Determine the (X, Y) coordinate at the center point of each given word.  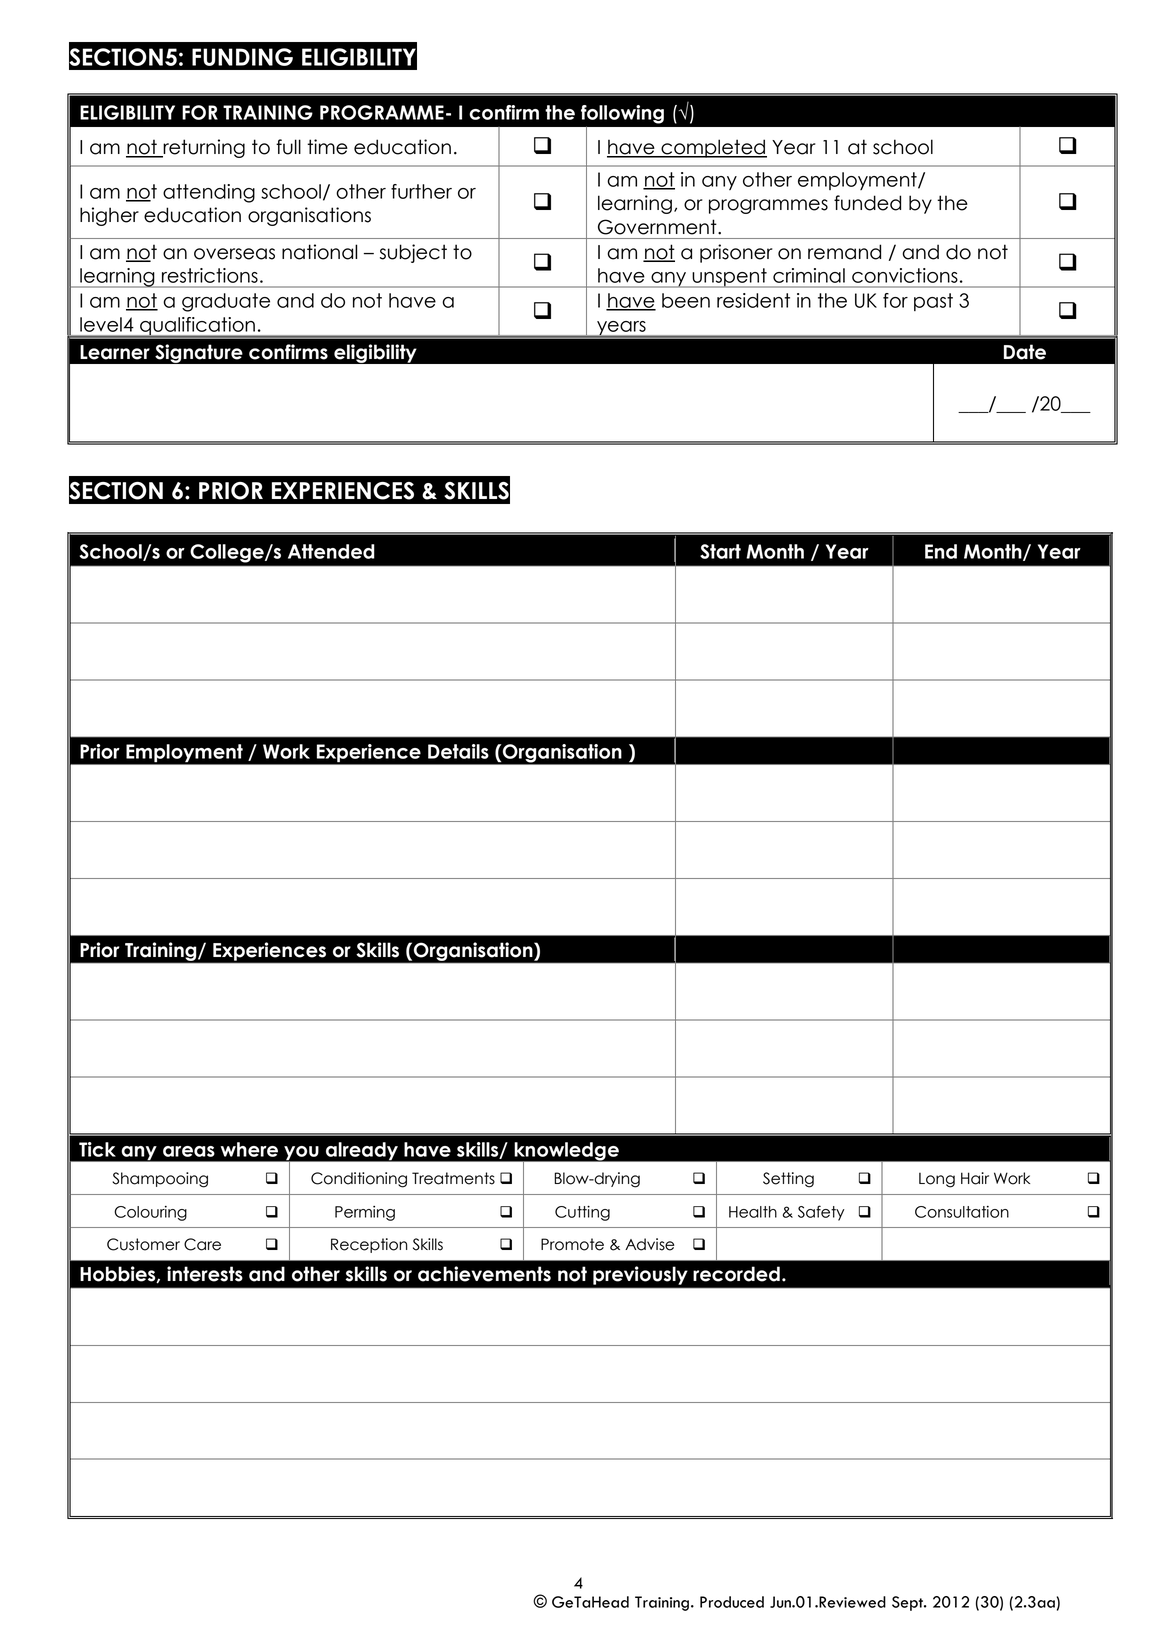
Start (720, 551)
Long (937, 1180)
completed (713, 148)
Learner (115, 352)
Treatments (453, 1178)
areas (189, 1151)
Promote (572, 1244)
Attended (331, 551)
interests (205, 1274)
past (933, 302)
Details (458, 751)
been (686, 300)
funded (867, 203)
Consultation (962, 1212)
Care (202, 1244)
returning (203, 148)
